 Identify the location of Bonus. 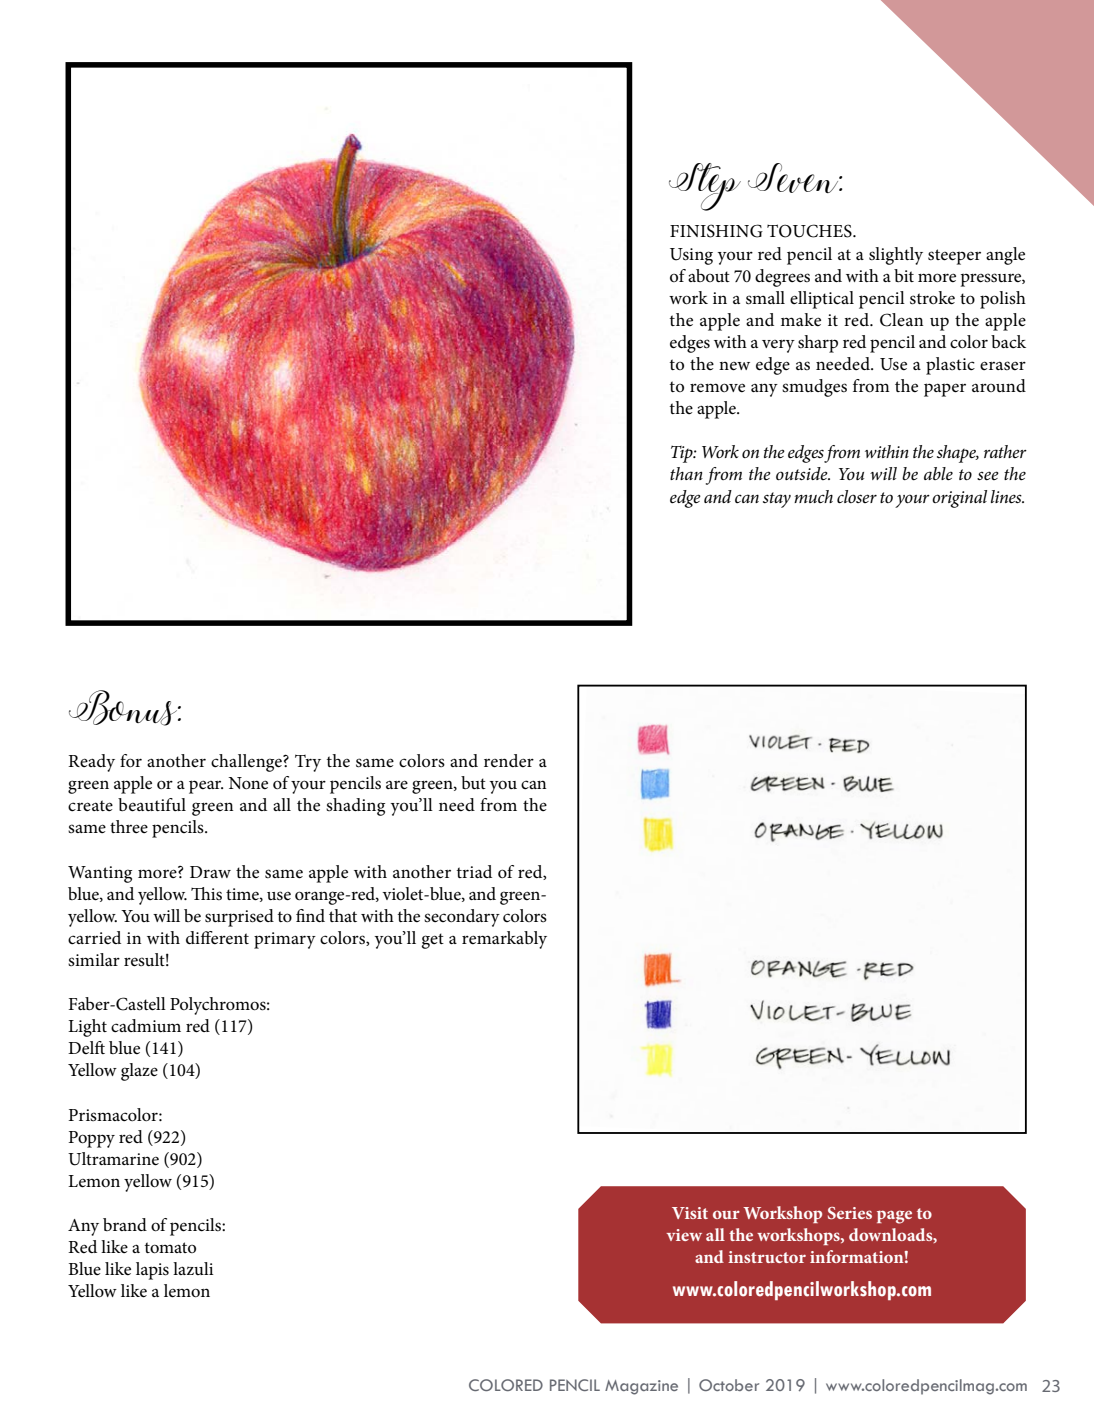
(124, 708).
